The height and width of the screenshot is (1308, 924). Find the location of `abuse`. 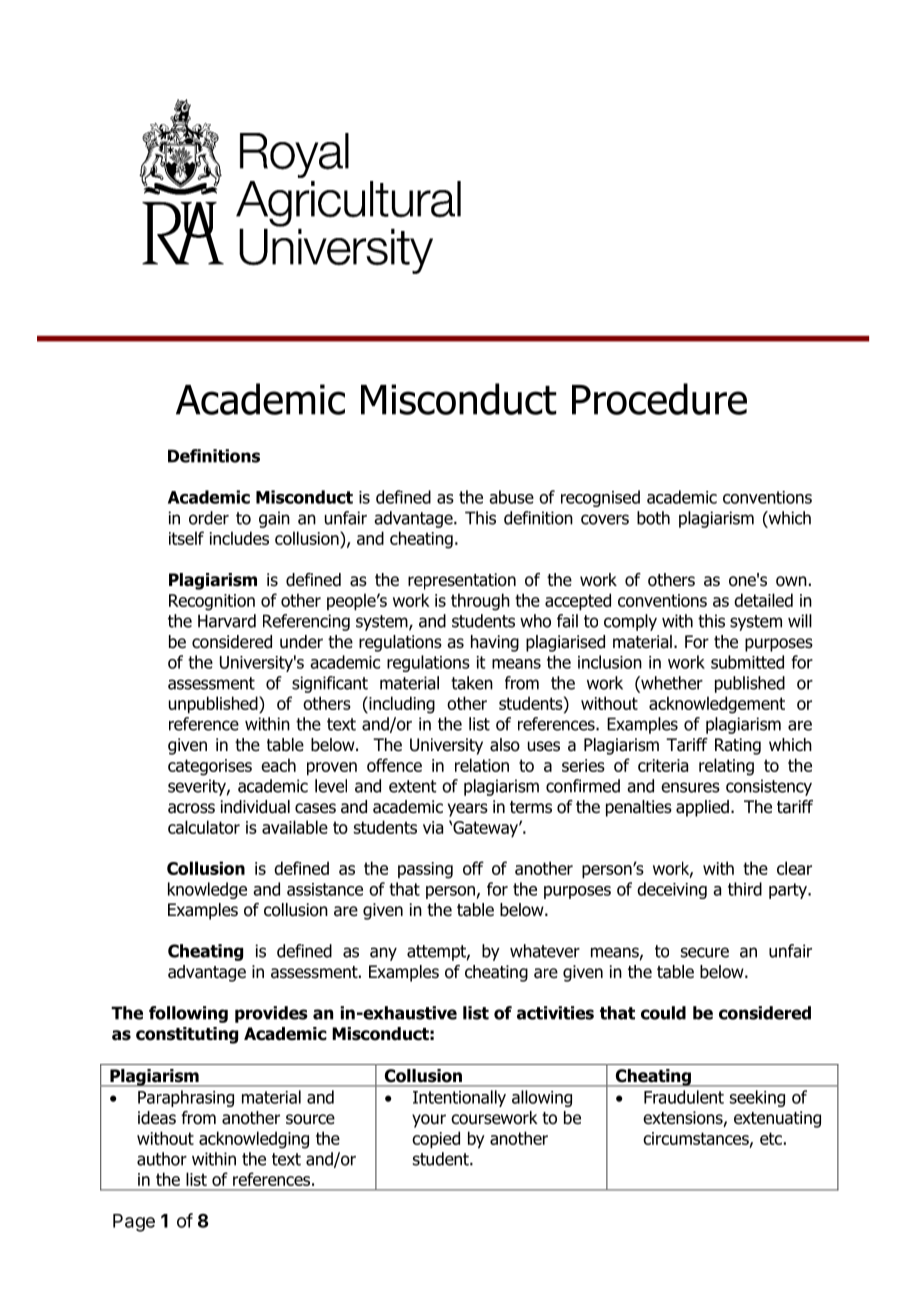

abuse is located at coordinates (511, 497).
